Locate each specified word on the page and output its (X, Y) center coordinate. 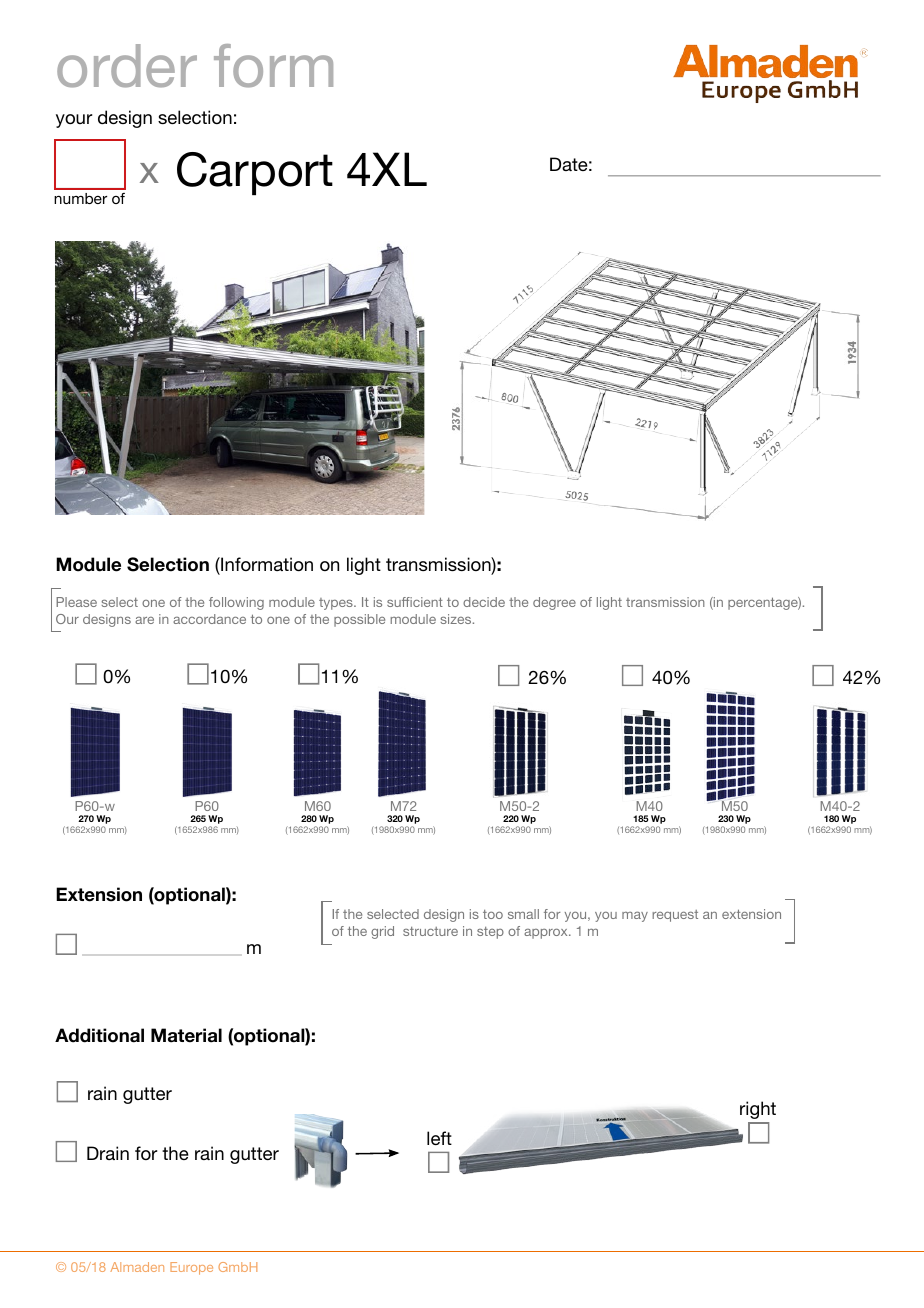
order (127, 66)
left (439, 1138)
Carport (255, 173)
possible (359, 620)
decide (484, 602)
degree (554, 603)
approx (547, 933)
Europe (191, 1268)
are (144, 620)
